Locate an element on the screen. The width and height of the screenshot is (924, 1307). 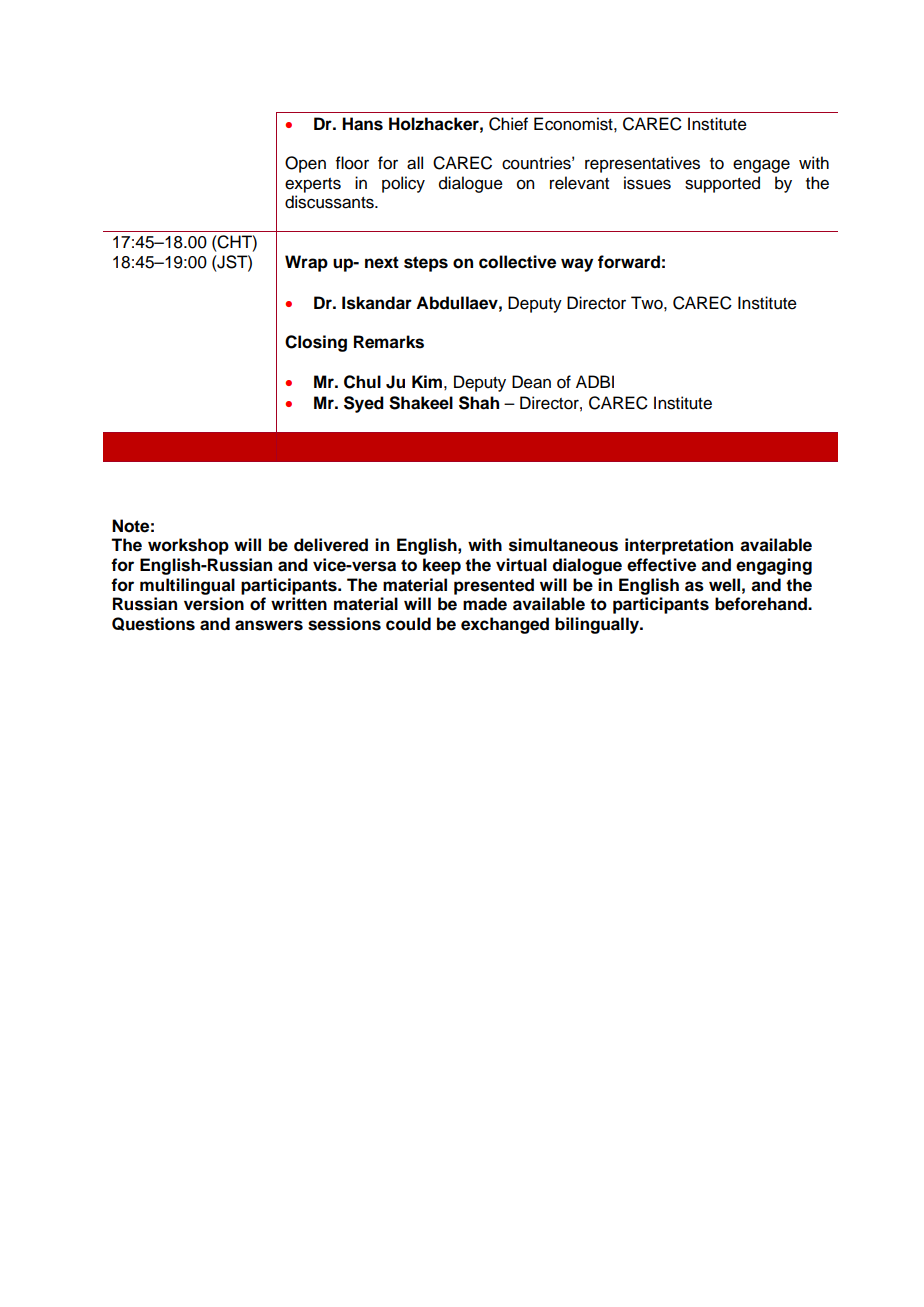
version is located at coordinates (214, 604).
